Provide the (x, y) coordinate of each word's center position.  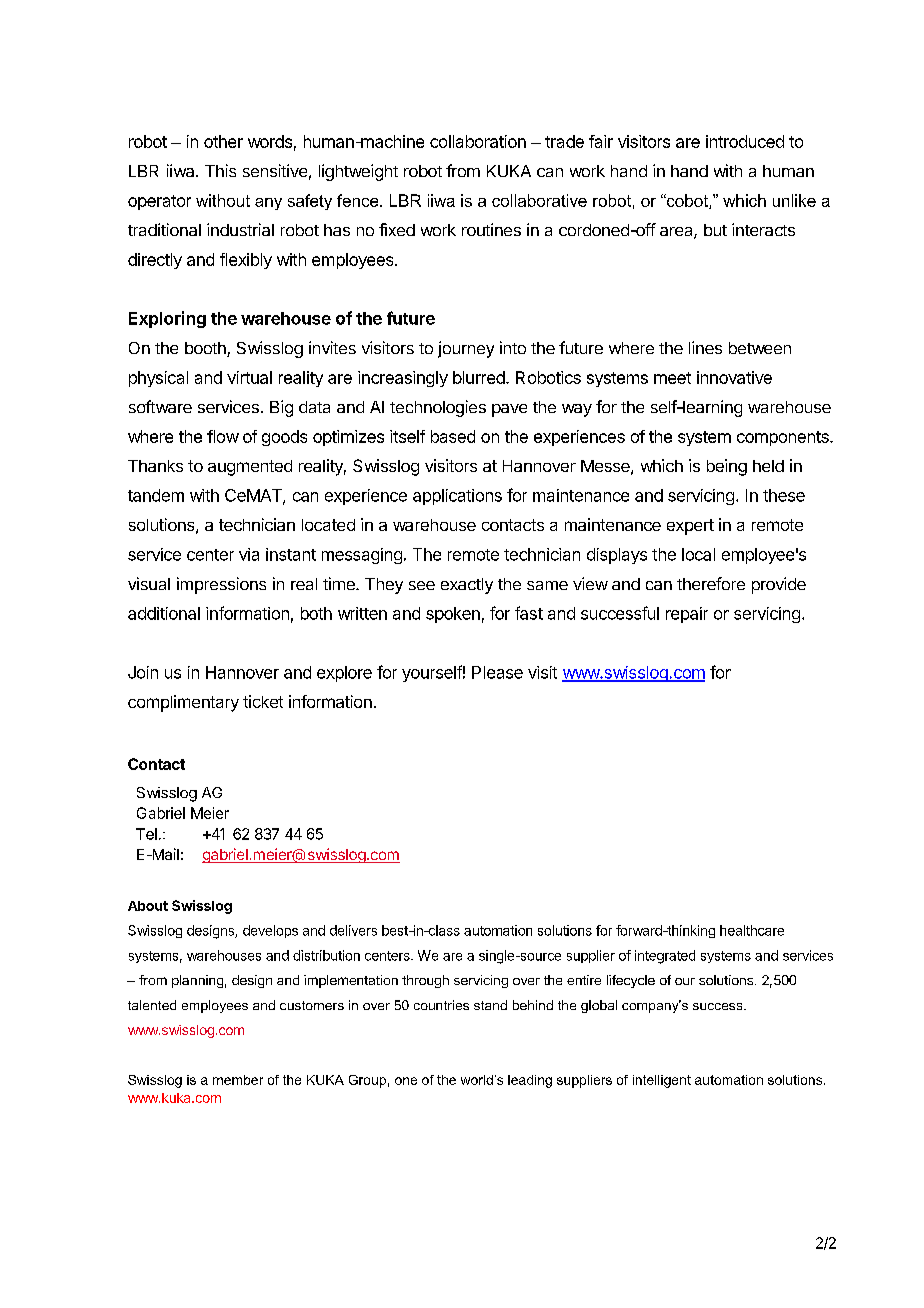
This (220, 170)
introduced (745, 141)
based (453, 436)
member (238, 1080)
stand (490, 1005)
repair (687, 615)
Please (497, 672)
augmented (250, 468)
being (727, 467)
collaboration (478, 141)
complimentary (183, 703)
